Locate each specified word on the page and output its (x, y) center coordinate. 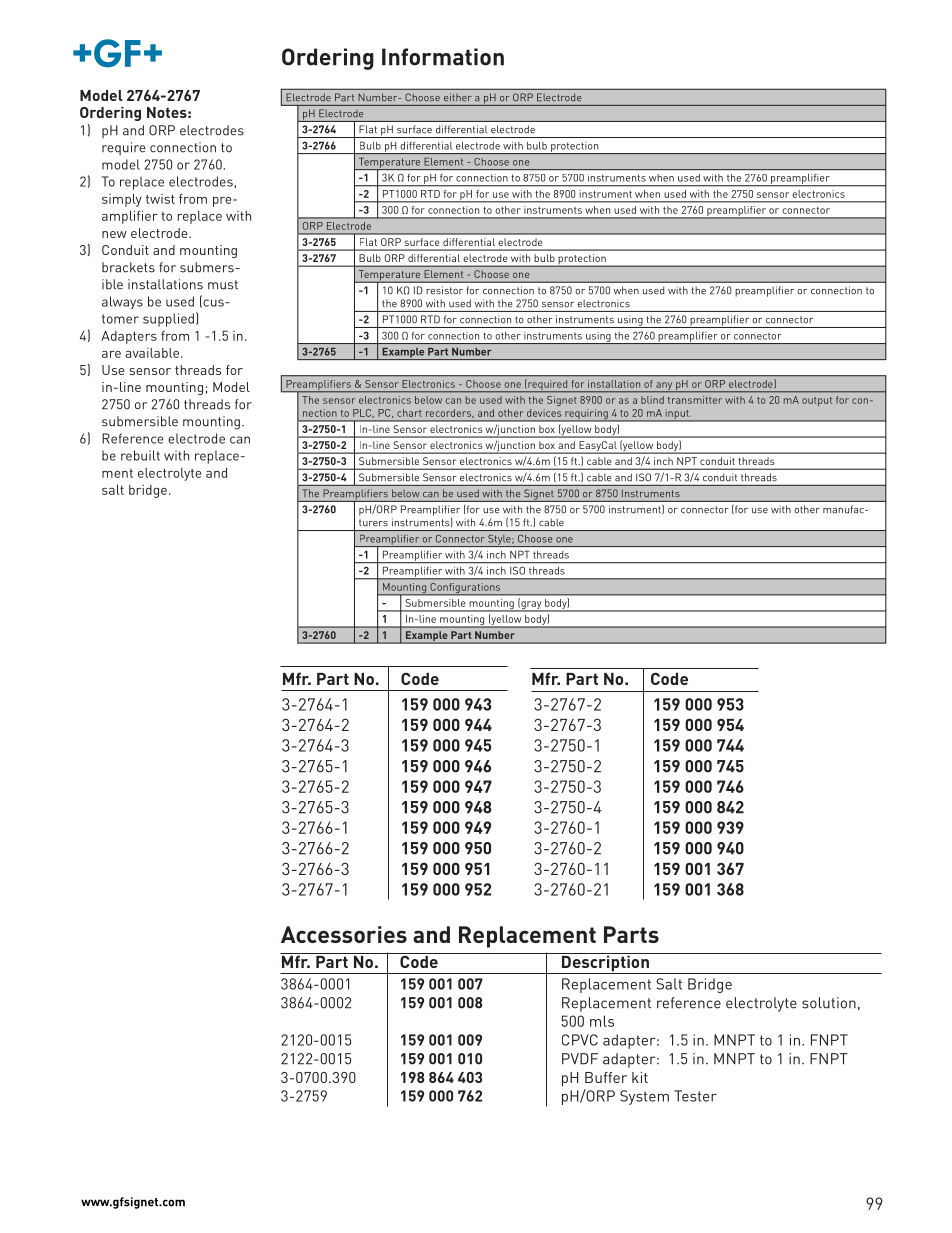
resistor (444, 290)
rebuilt (140, 455)
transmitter (695, 400)
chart (409, 413)
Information (443, 57)
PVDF (580, 1059)
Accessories (344, 934)
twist (160, 199)
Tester (695, 1096)
